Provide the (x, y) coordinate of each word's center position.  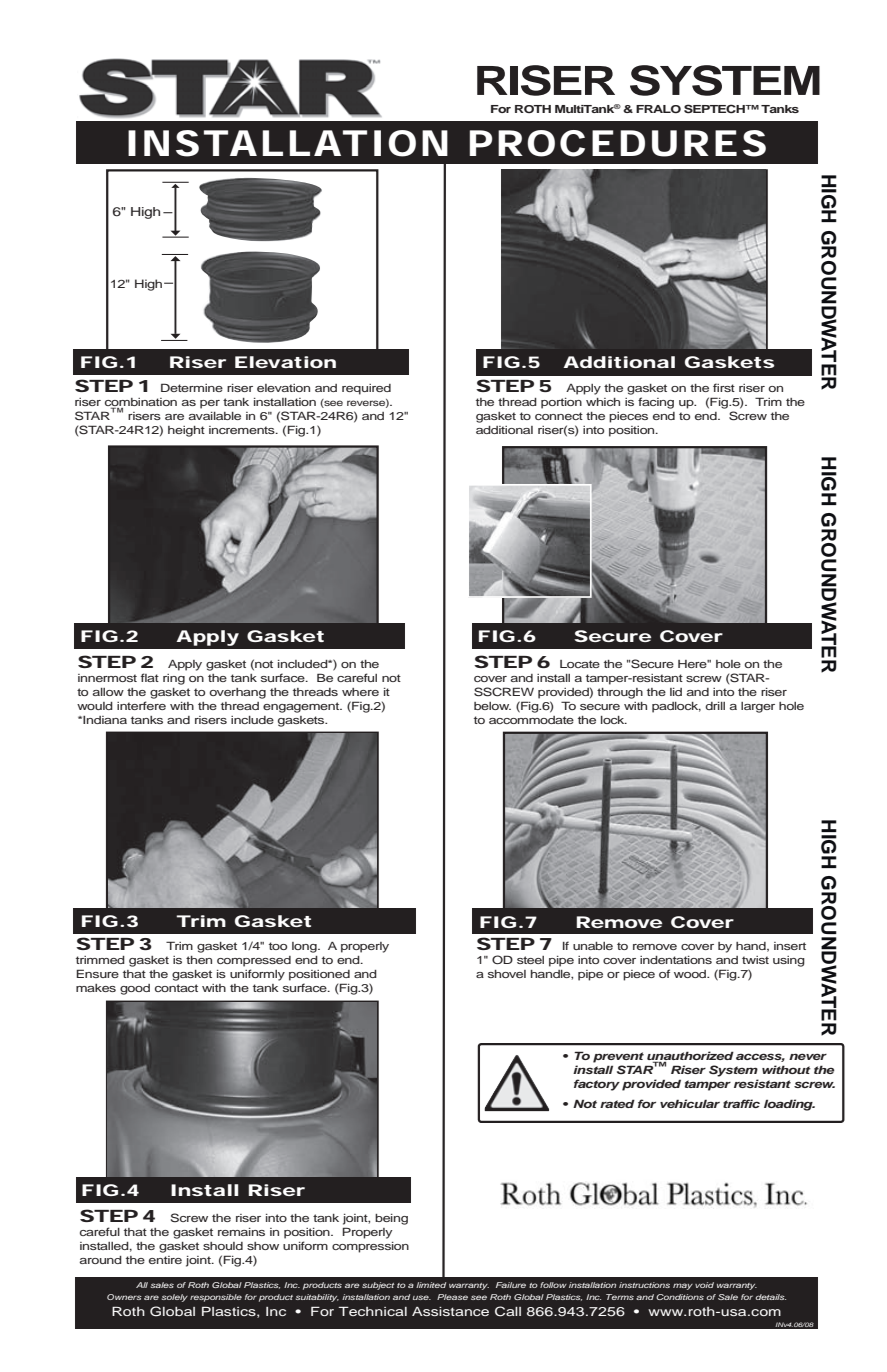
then (199, 960)
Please (452, 1297)
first (724, 387)
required (366, 389)
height (186, 431)
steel (530, 960)
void (704, 1285)
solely (175, 1298)
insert (790, 946)
